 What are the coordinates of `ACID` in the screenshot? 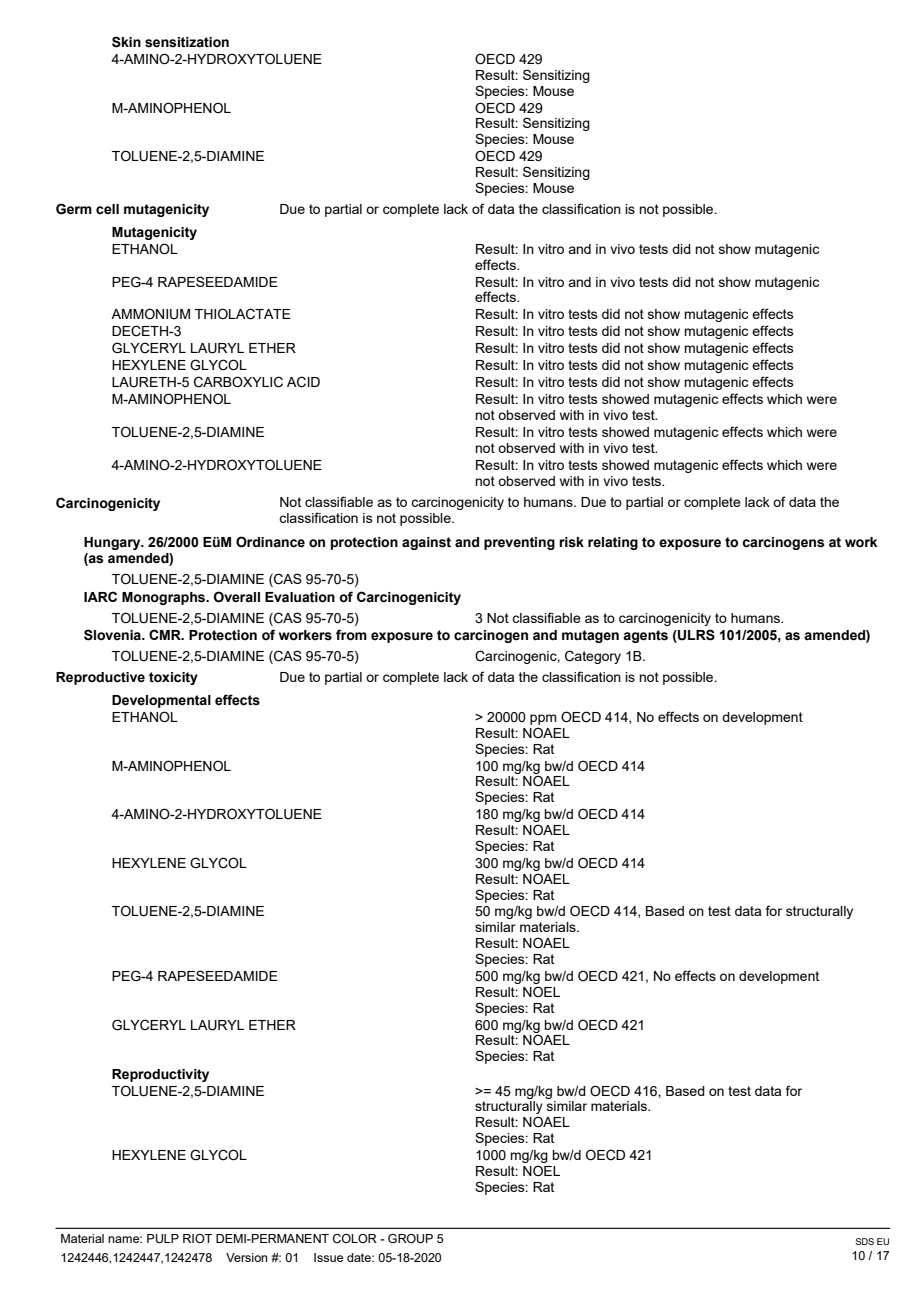 It's located at (303, 382).
